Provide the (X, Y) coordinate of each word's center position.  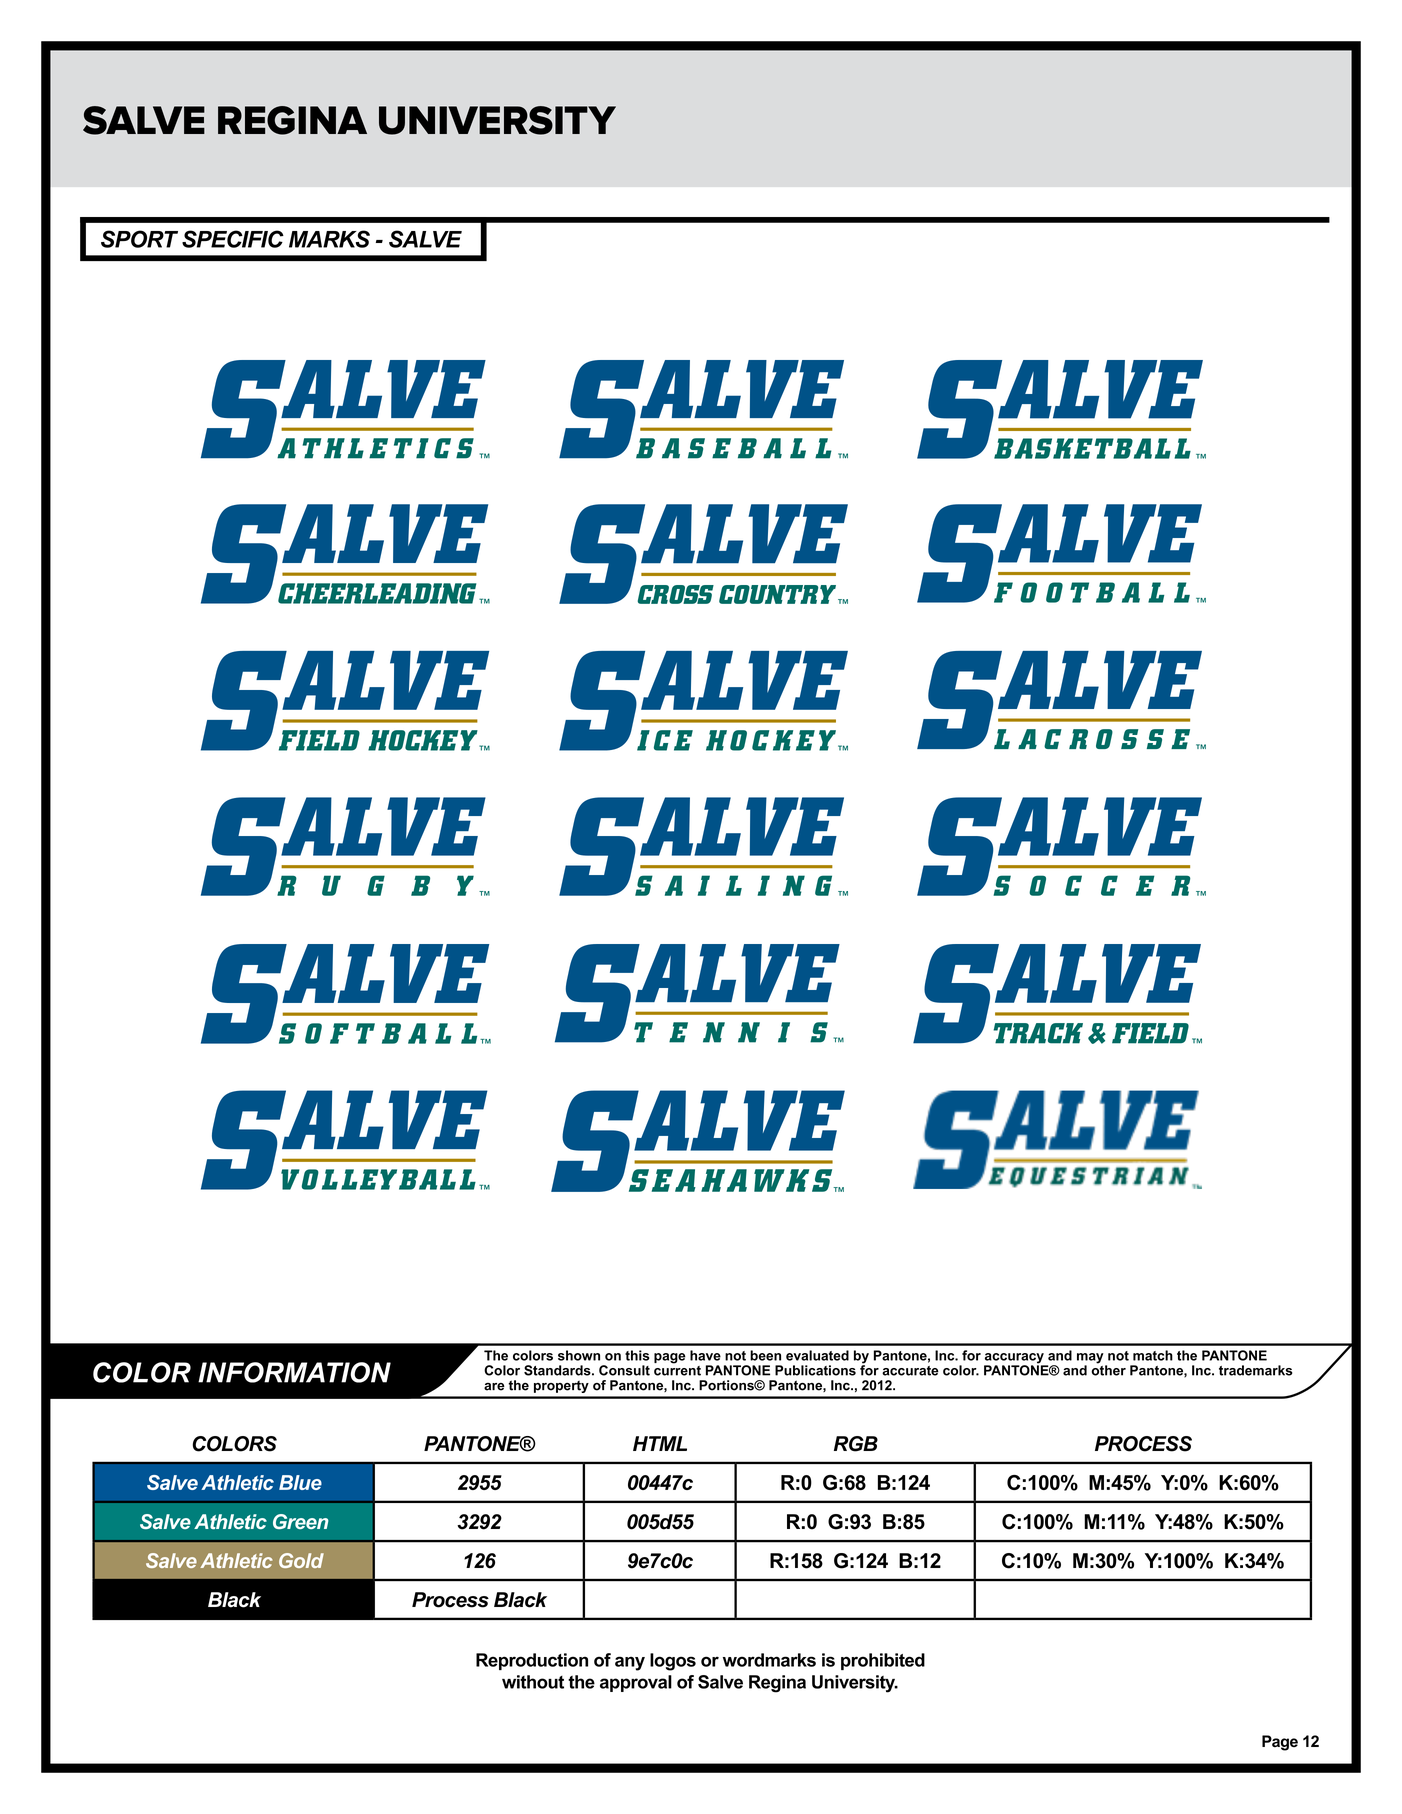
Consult (624, 1370)
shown (579, 1355)
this (637, 1355)
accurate (910, 1371)
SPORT (139, 239)
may (1091, 1359)
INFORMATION (294, 1372)
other (1108, 1369)
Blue (300, 1482)
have (705, 1355)
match (1153, 1355)
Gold (301, 1560)
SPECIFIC (233, 239)
